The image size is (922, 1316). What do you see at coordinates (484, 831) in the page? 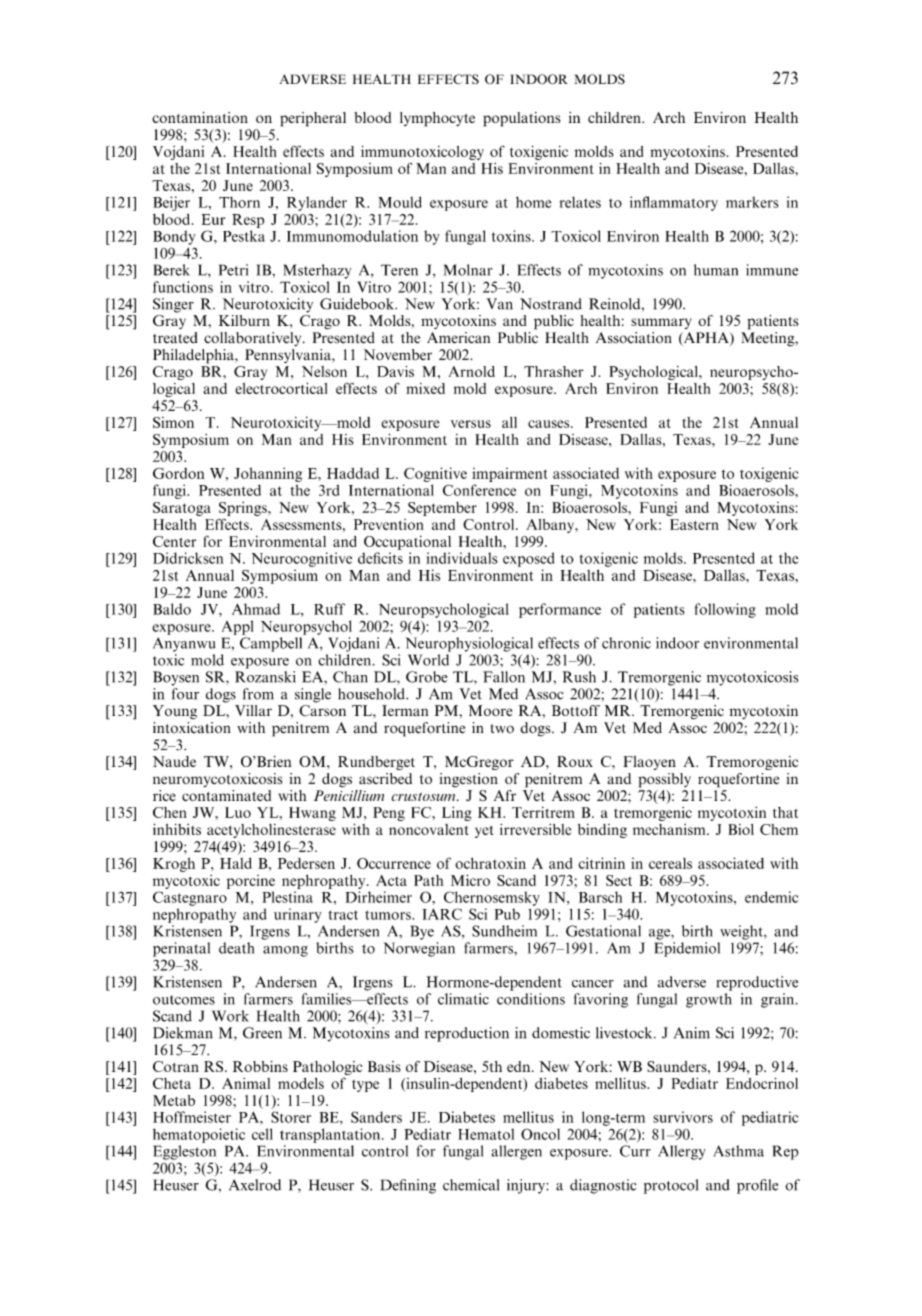
I see `yet` at bounding box center [484, 831].
